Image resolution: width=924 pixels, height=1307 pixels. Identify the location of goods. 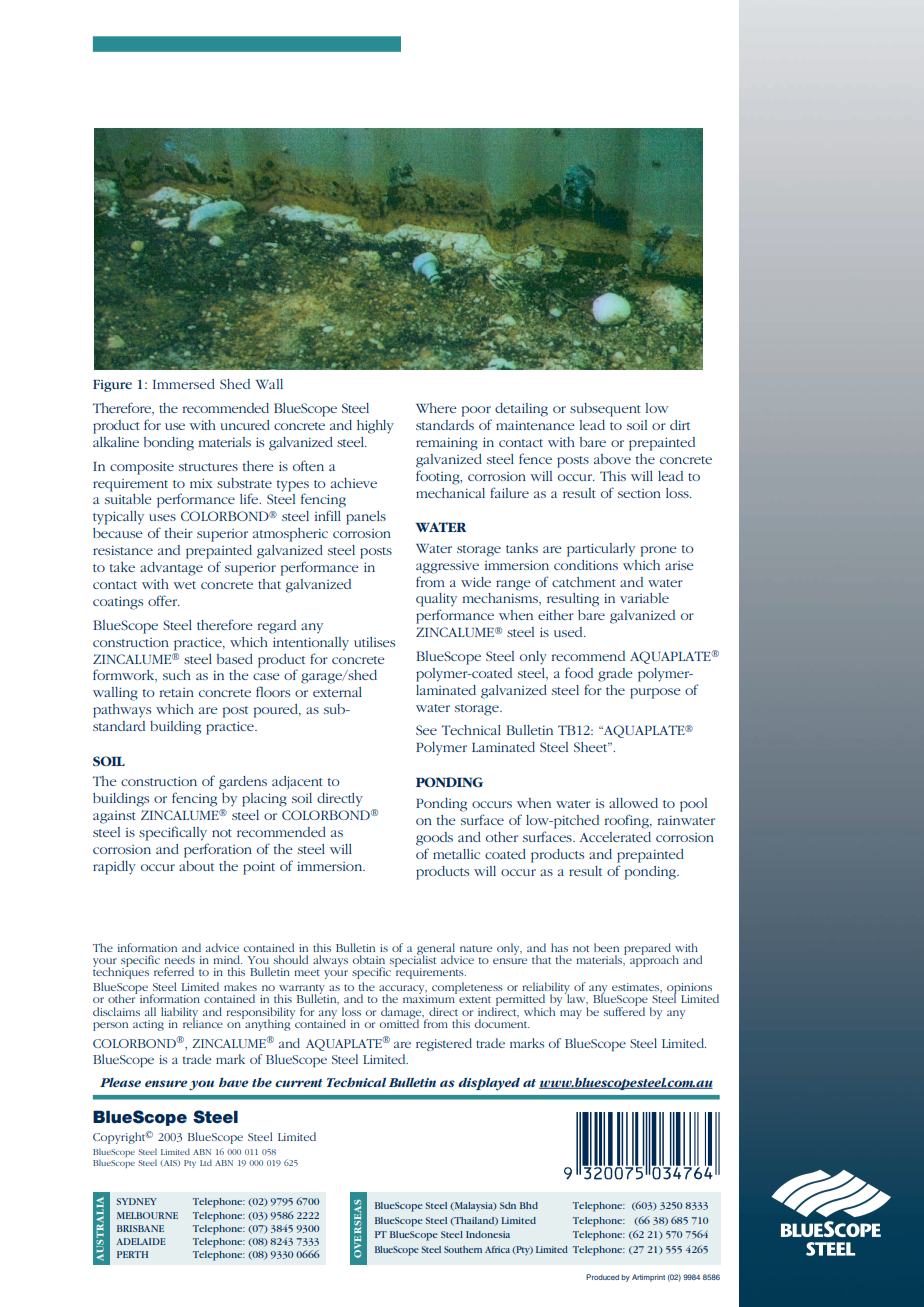
(434, 839).
